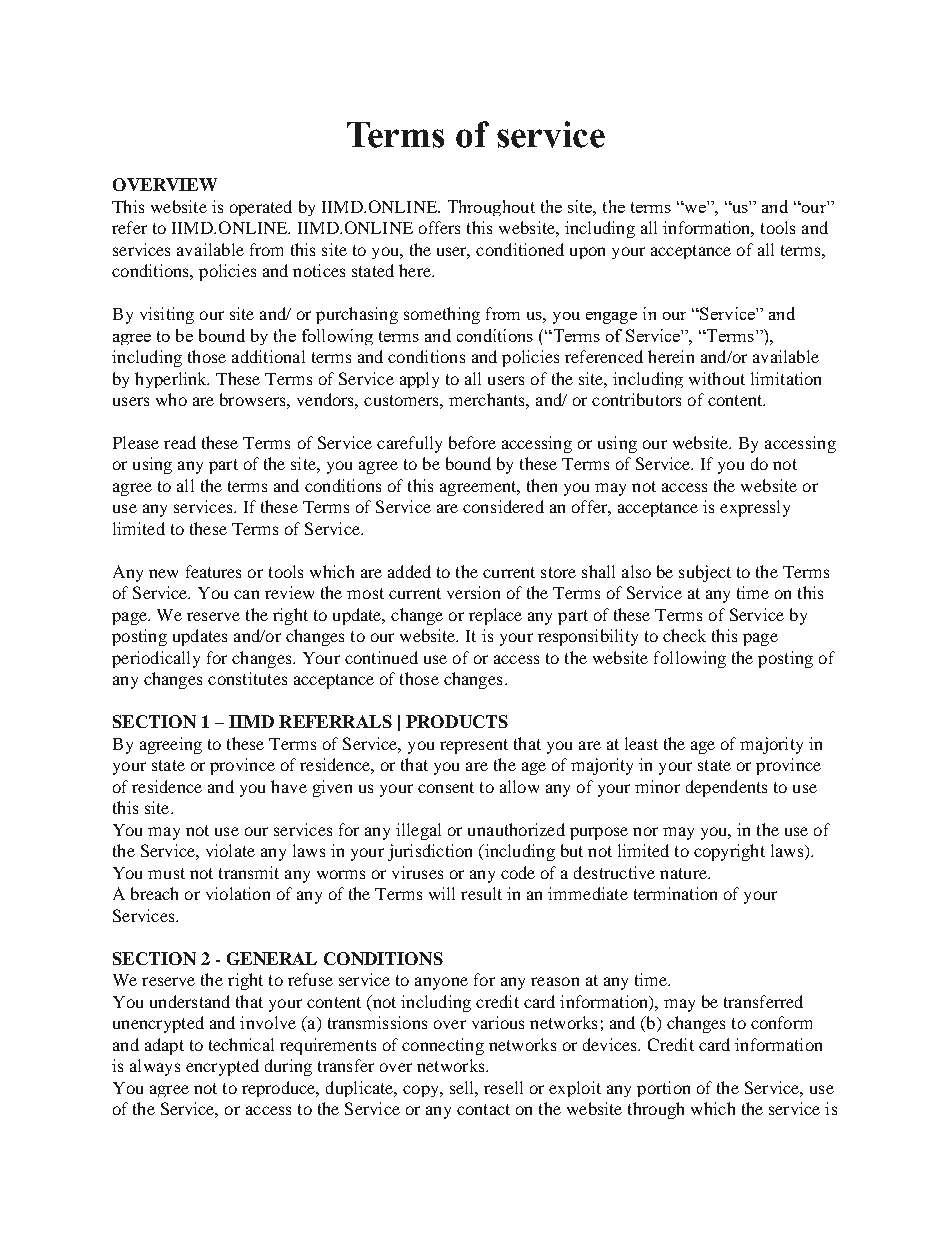  What do you see at coordinates (520, 249) in the screenshot?
I see `conditioned` at bounding box center [520, 249].
